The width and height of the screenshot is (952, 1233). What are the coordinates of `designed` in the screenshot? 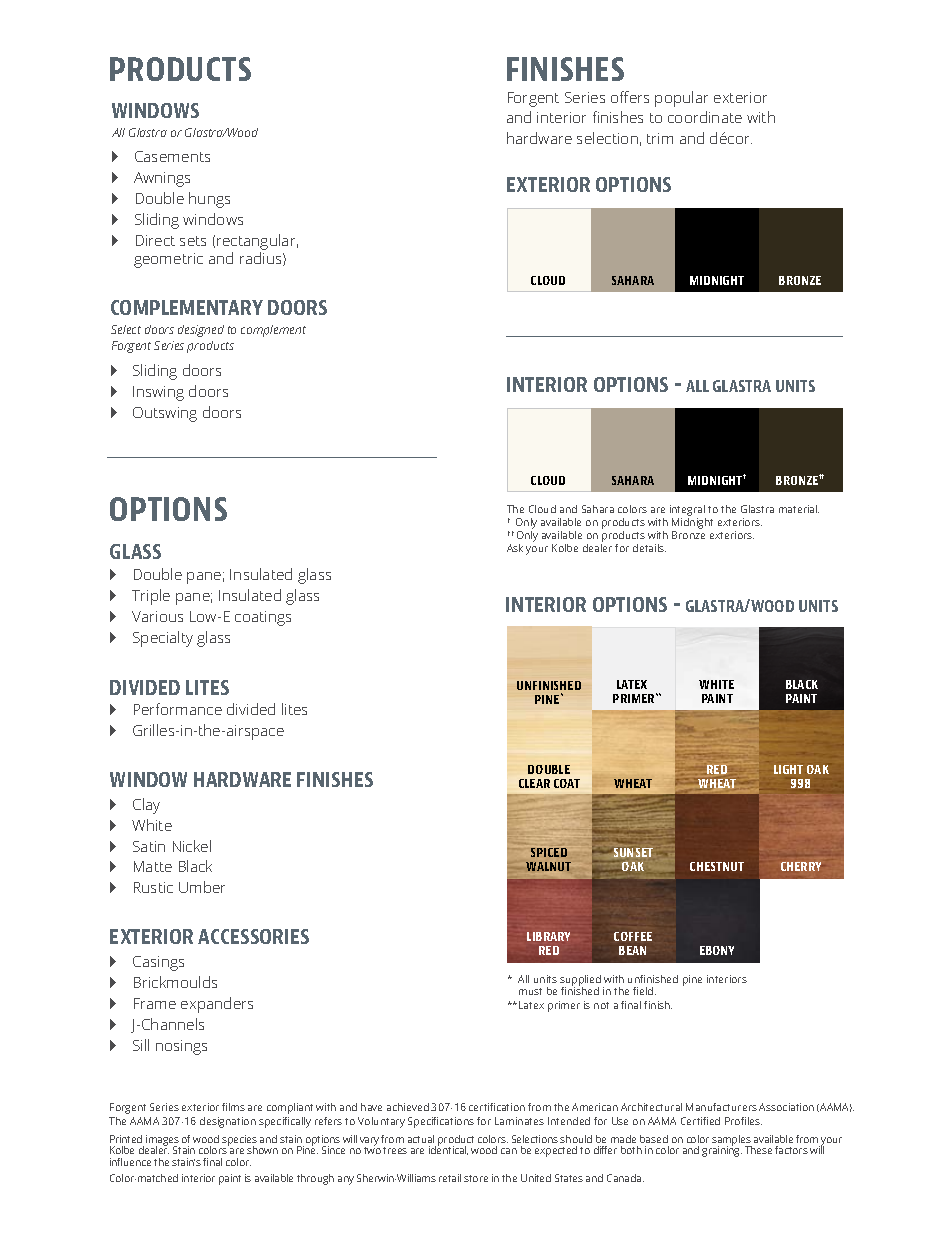 It's located at (201, 331).
